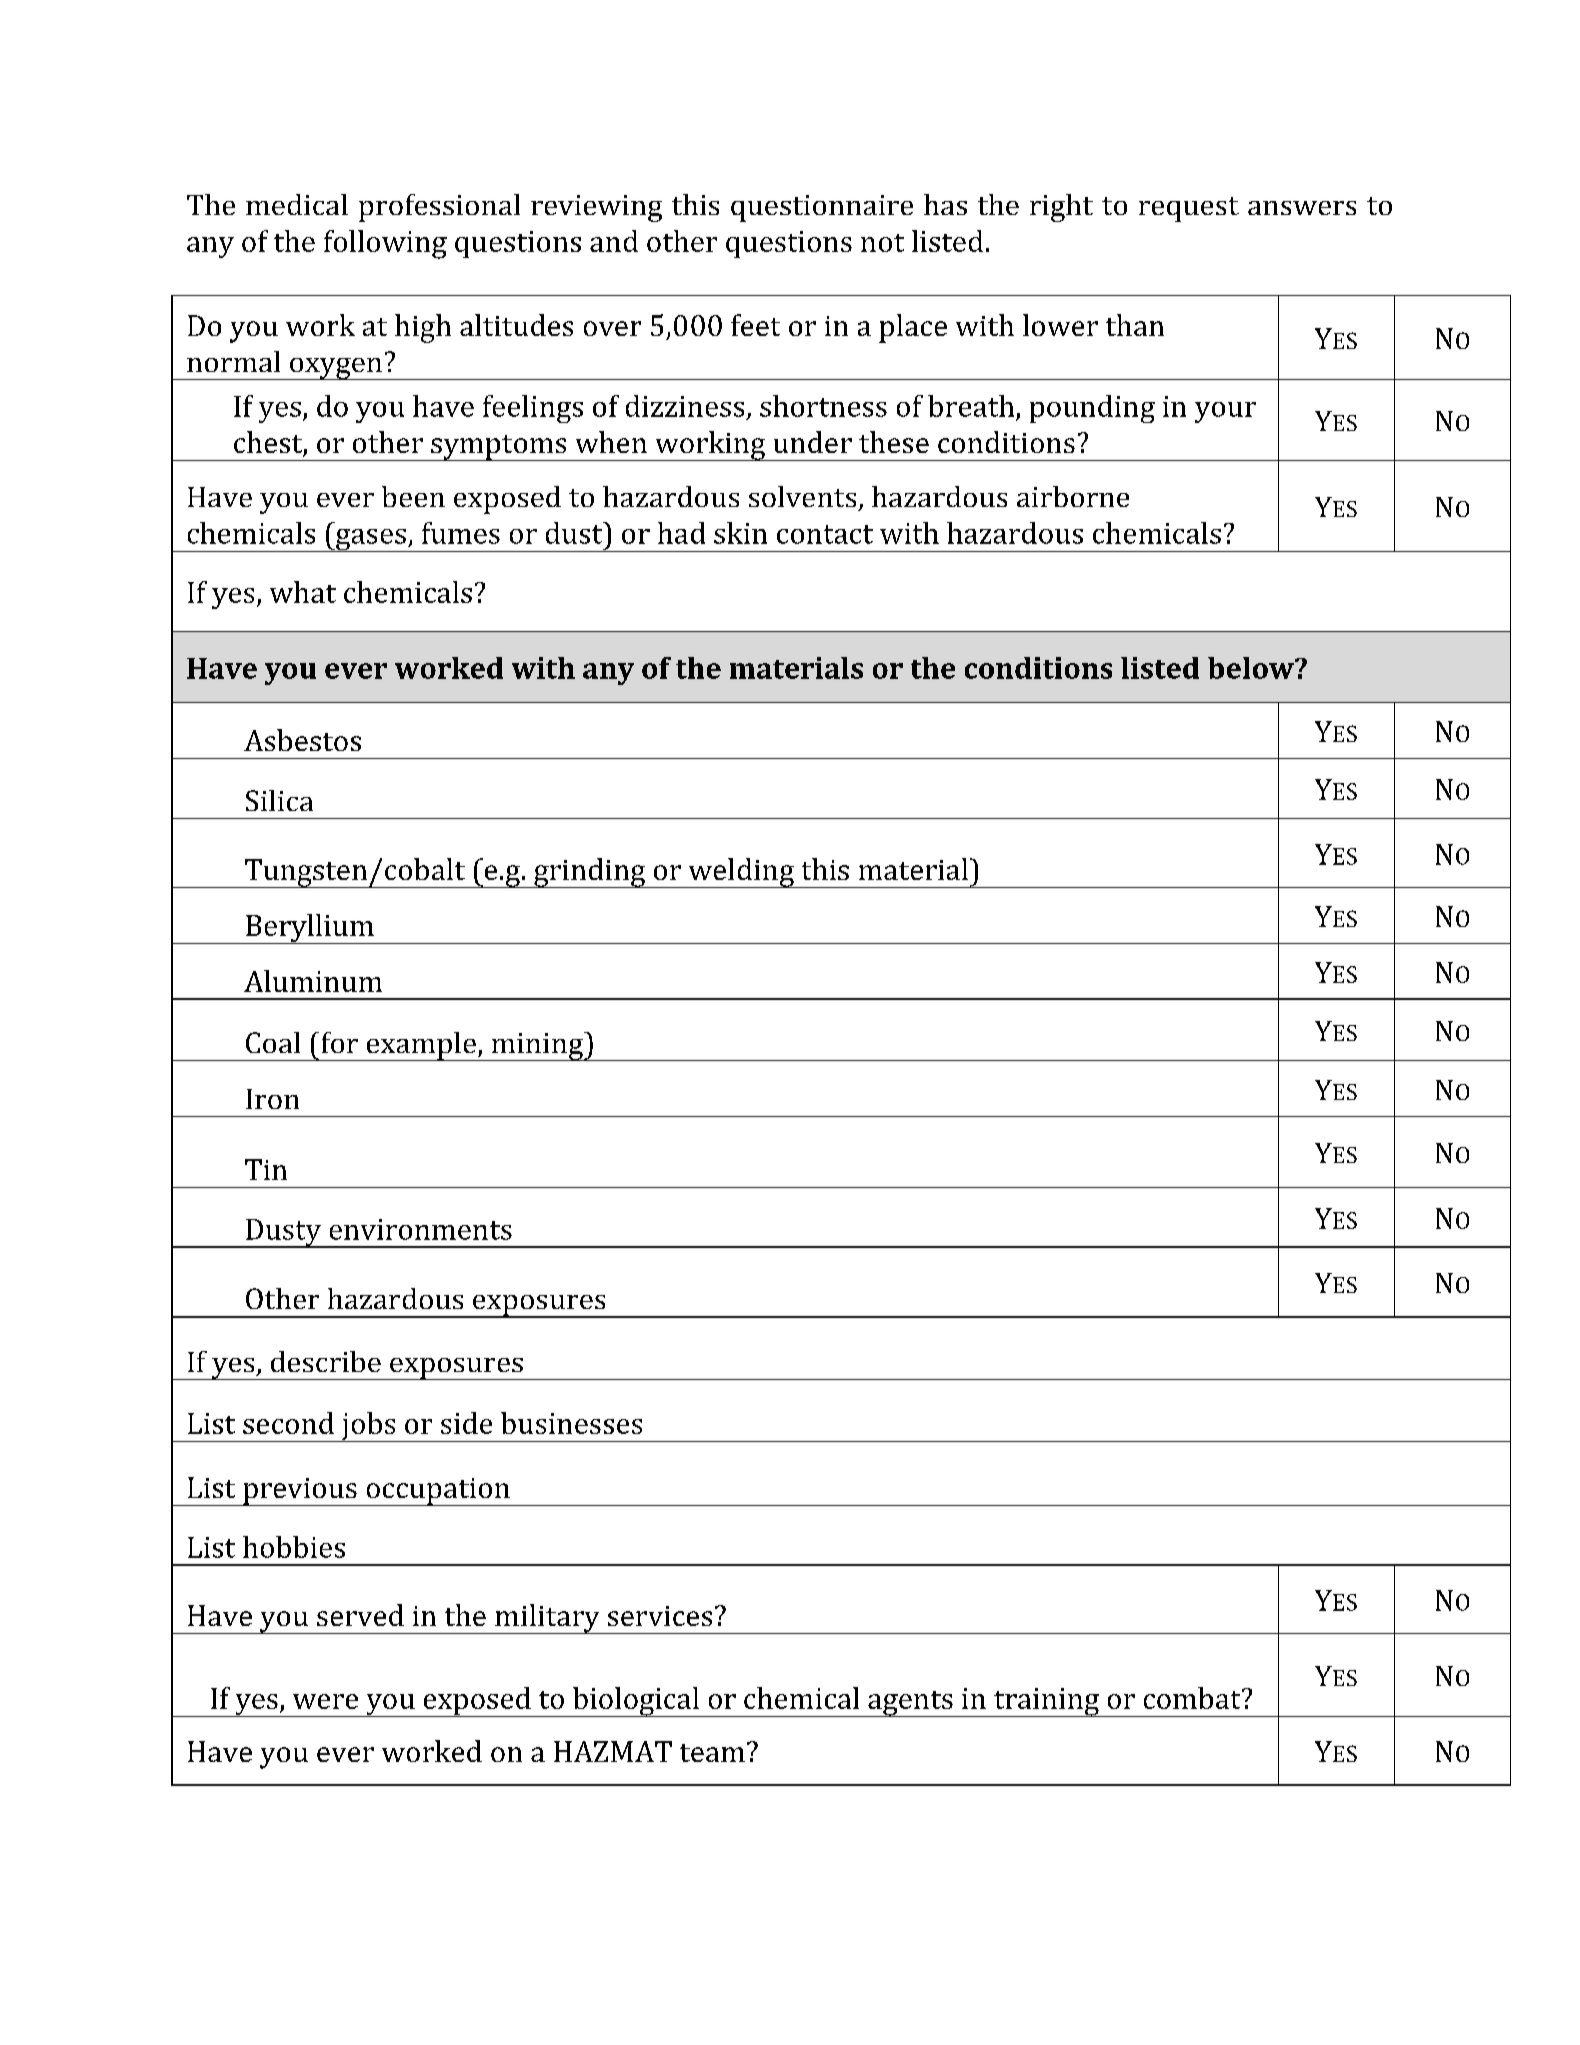  I want to click on Aluminum, so click(313, 981).
